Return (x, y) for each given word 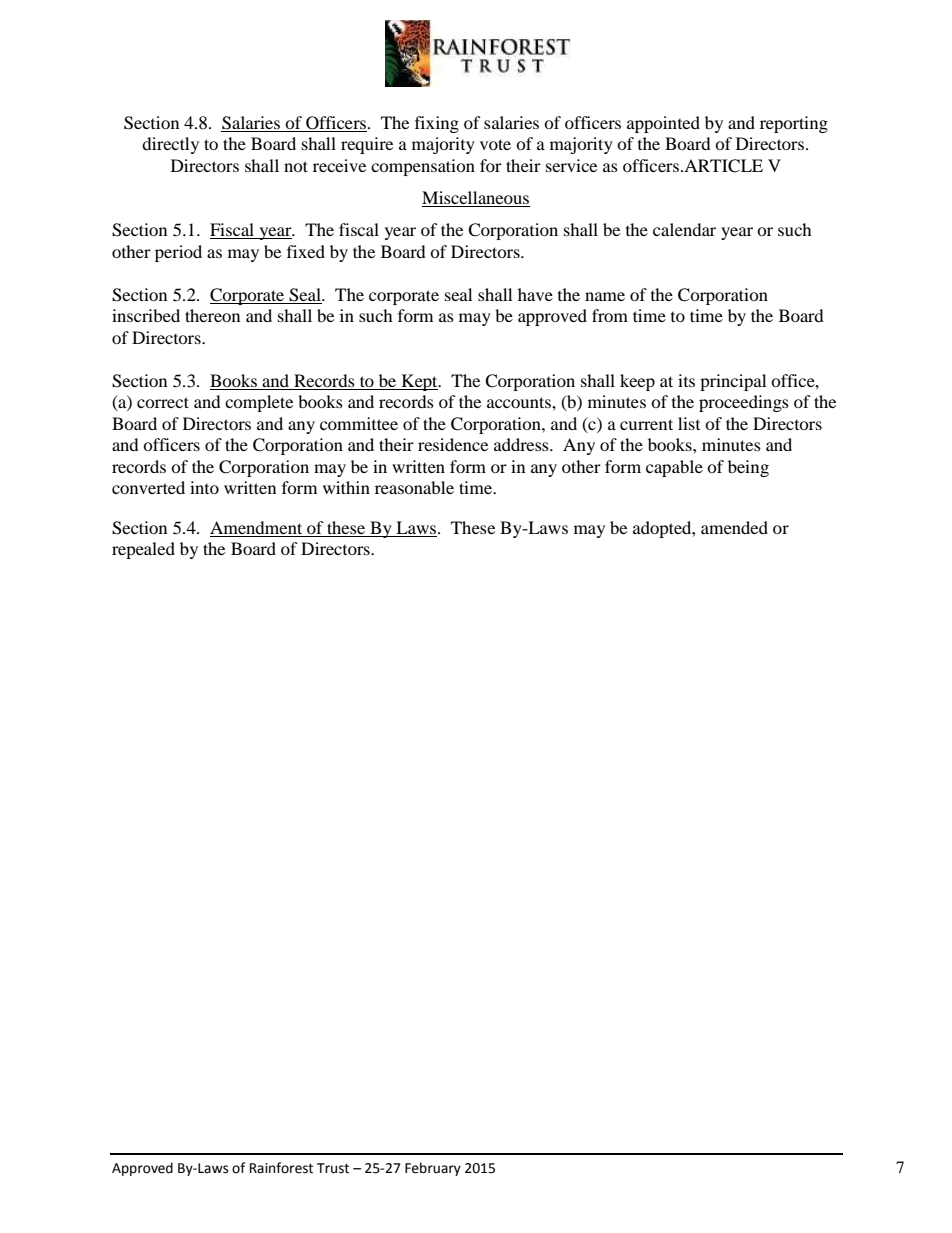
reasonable (414, 487)
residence (453, 444)
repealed (143, 550)
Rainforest (281, 1168)
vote (495, 144)
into (204, 487)
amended (734, 527)
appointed (663, 124)
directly (170, 145)
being (748, 468)
